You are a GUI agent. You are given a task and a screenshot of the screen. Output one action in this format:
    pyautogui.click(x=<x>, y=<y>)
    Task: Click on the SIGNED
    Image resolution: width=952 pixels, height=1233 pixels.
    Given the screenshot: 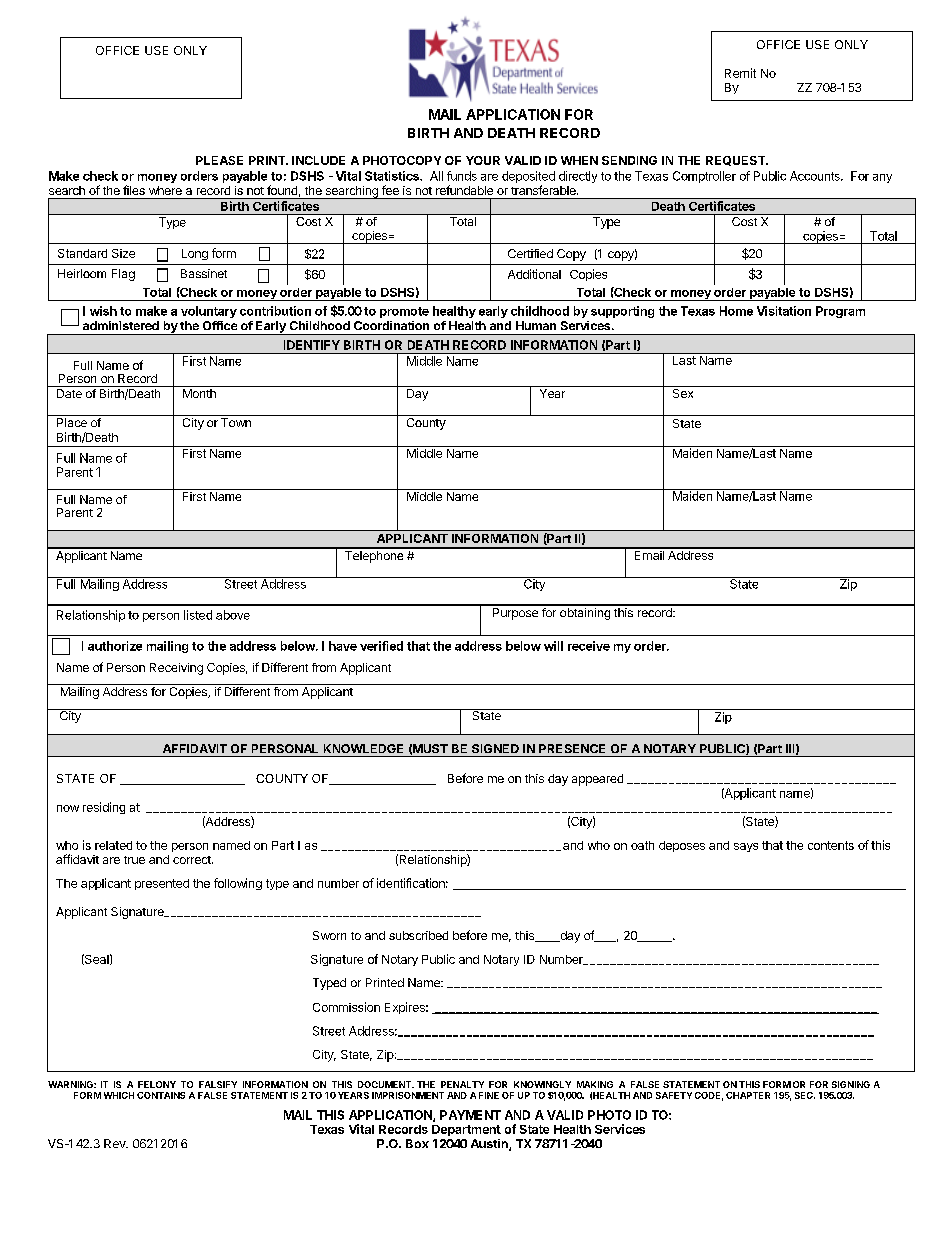 What is the action you would take?
    pyautogui.click(x=495, y=748)
